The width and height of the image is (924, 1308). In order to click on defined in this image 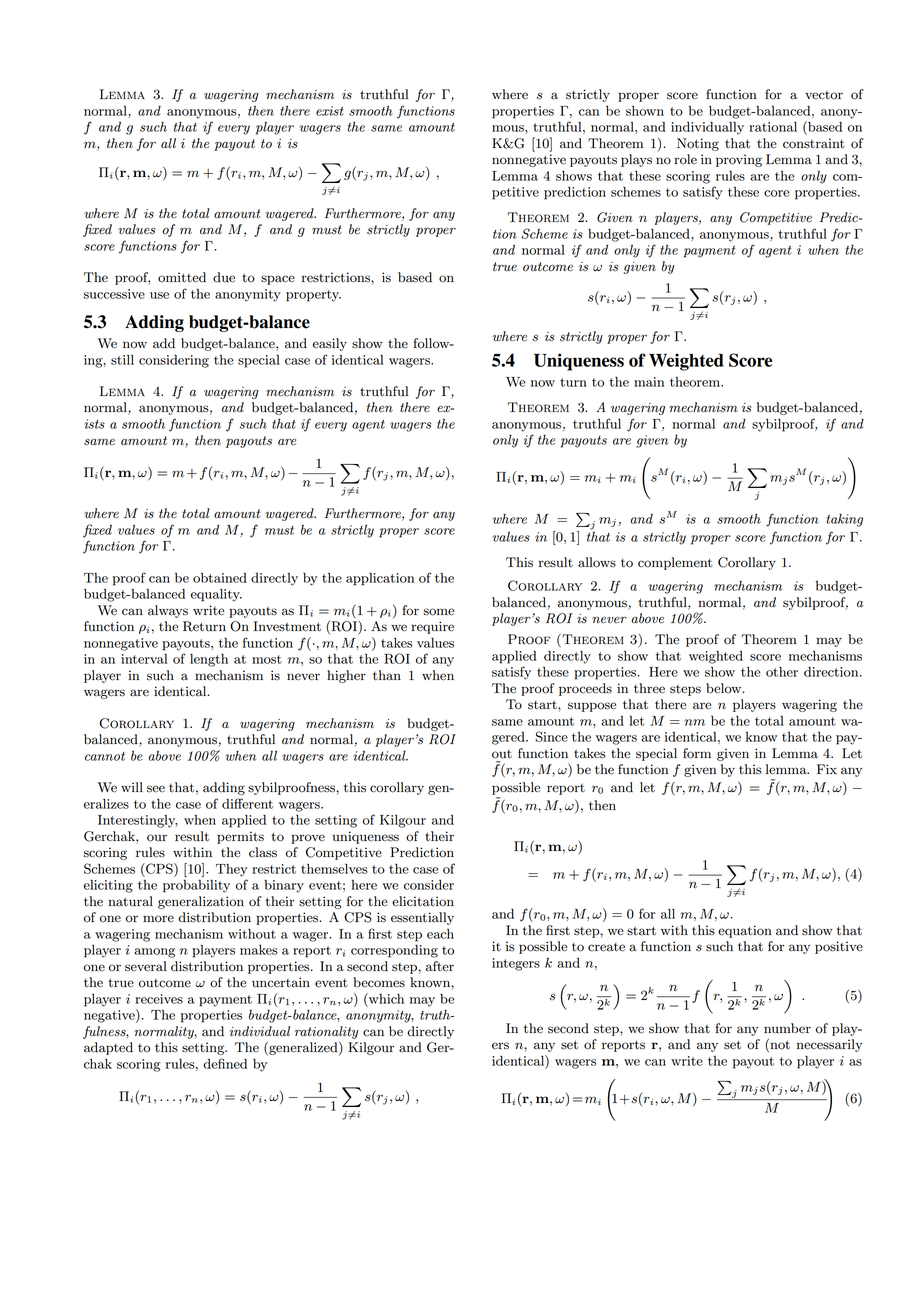, I will do `click(225, 1063)`.
